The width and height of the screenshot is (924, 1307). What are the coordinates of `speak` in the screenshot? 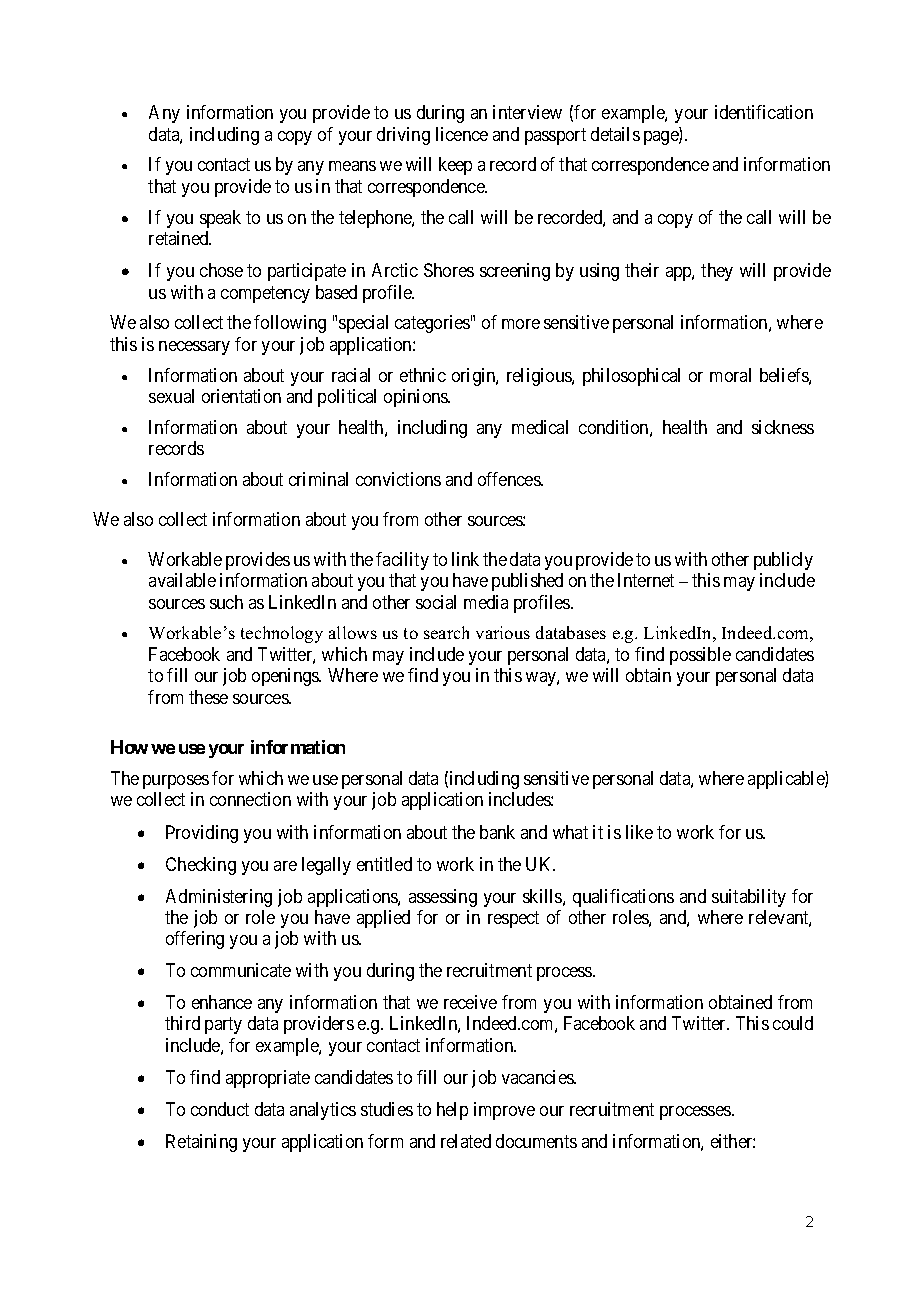 It's located at (220, 219).
